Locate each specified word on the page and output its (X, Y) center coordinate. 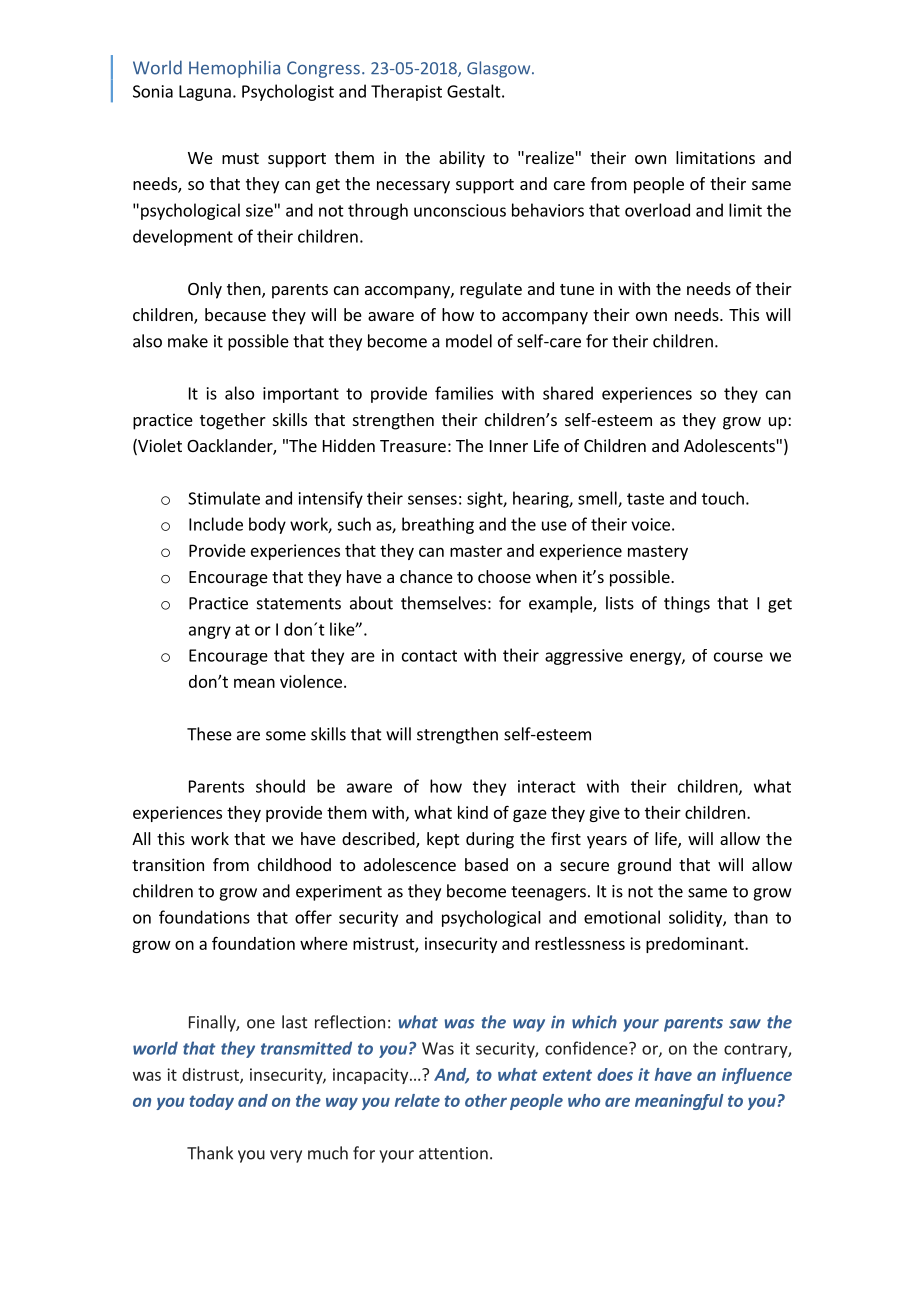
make (188, 341)
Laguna (205, 93)
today (212, 1102)
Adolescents (729, 445)
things (687, 604)
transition (168, 864)
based (486, 864)
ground (644, 866)
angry (210, 632)
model (469, 341)
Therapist (406, 92)
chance (426, 576)
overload (657, 210)
